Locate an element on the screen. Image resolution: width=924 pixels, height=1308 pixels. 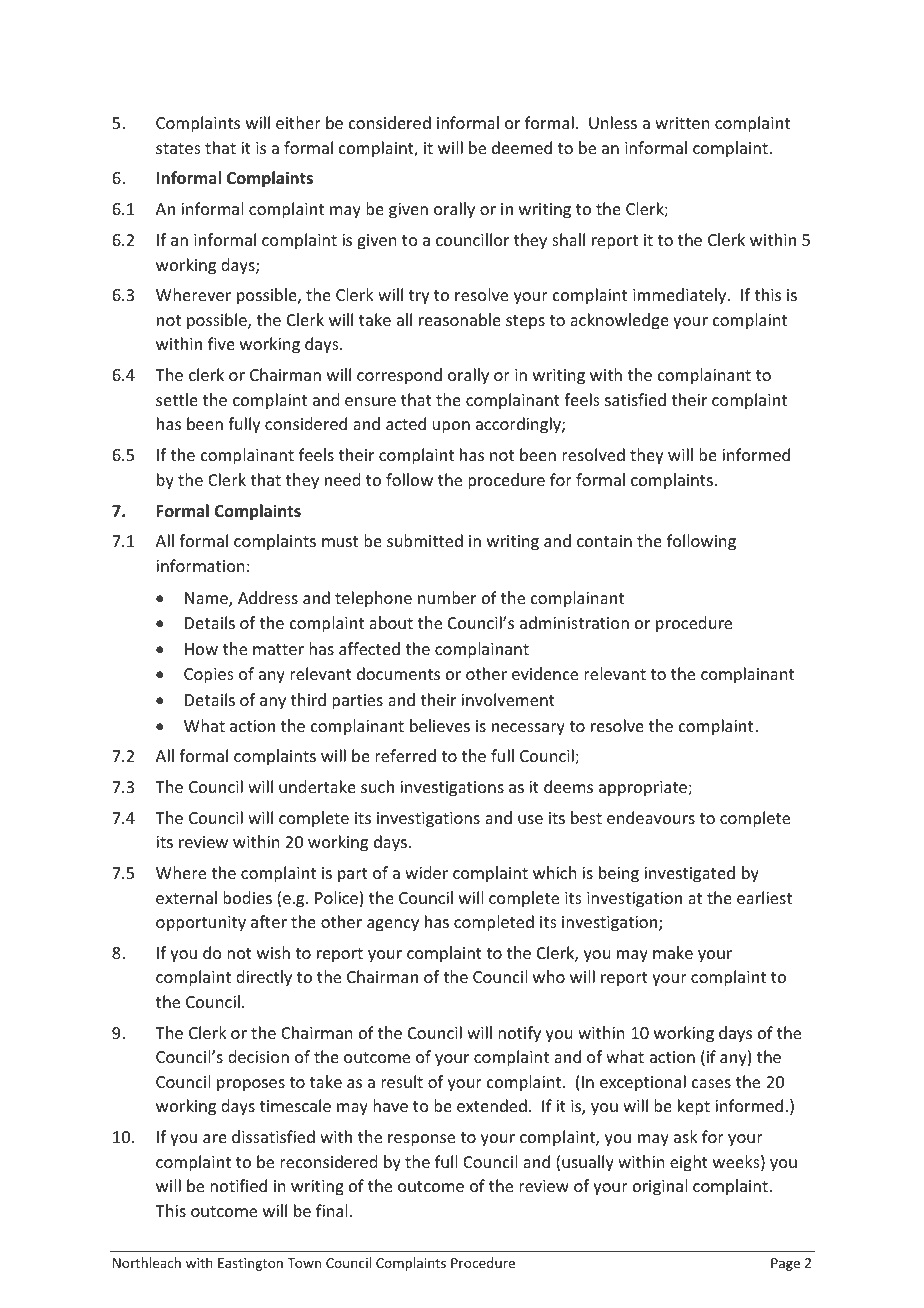
notified is located at coordinates (238, 1185).
